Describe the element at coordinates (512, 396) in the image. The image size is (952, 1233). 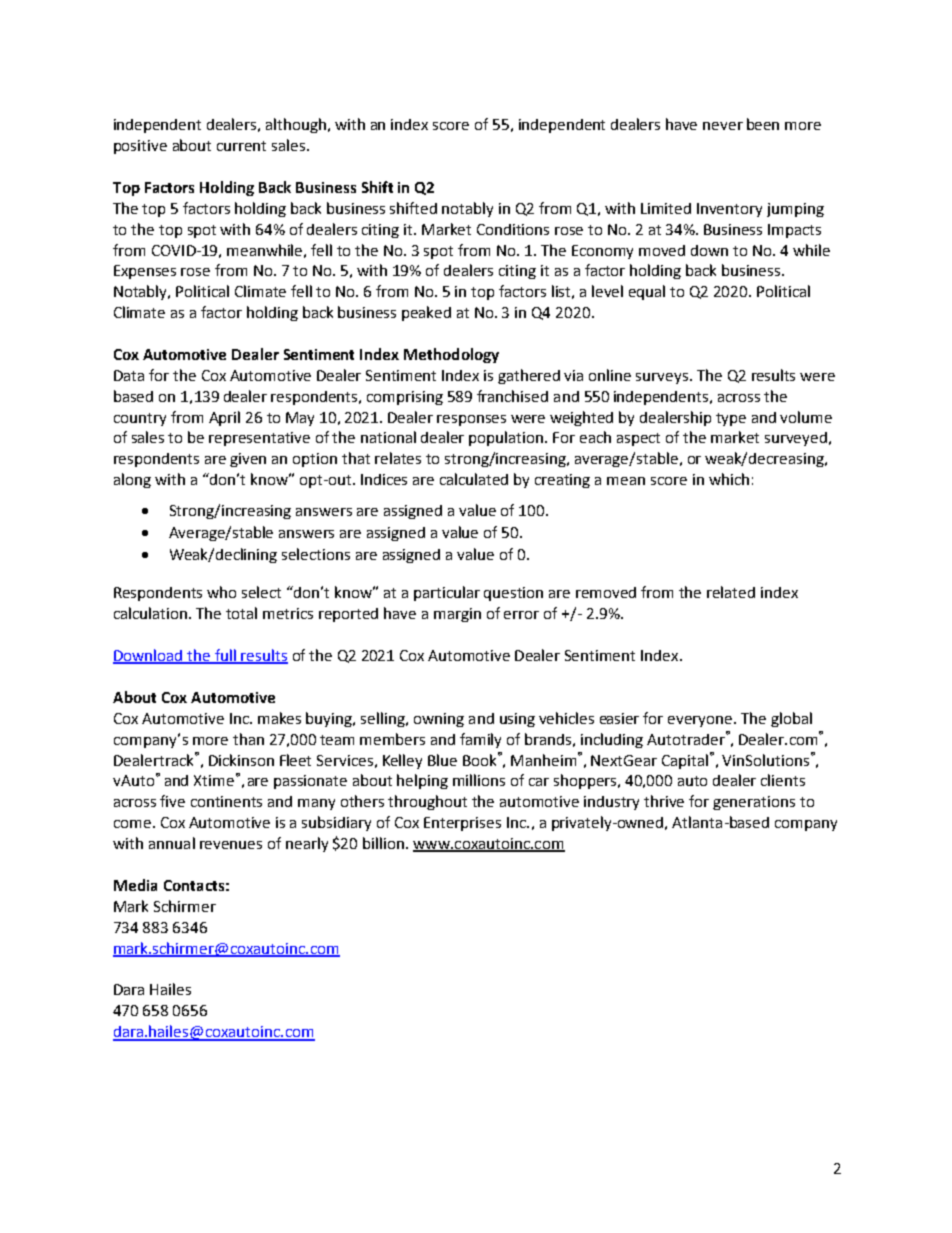
I see `franchised` at that location.
